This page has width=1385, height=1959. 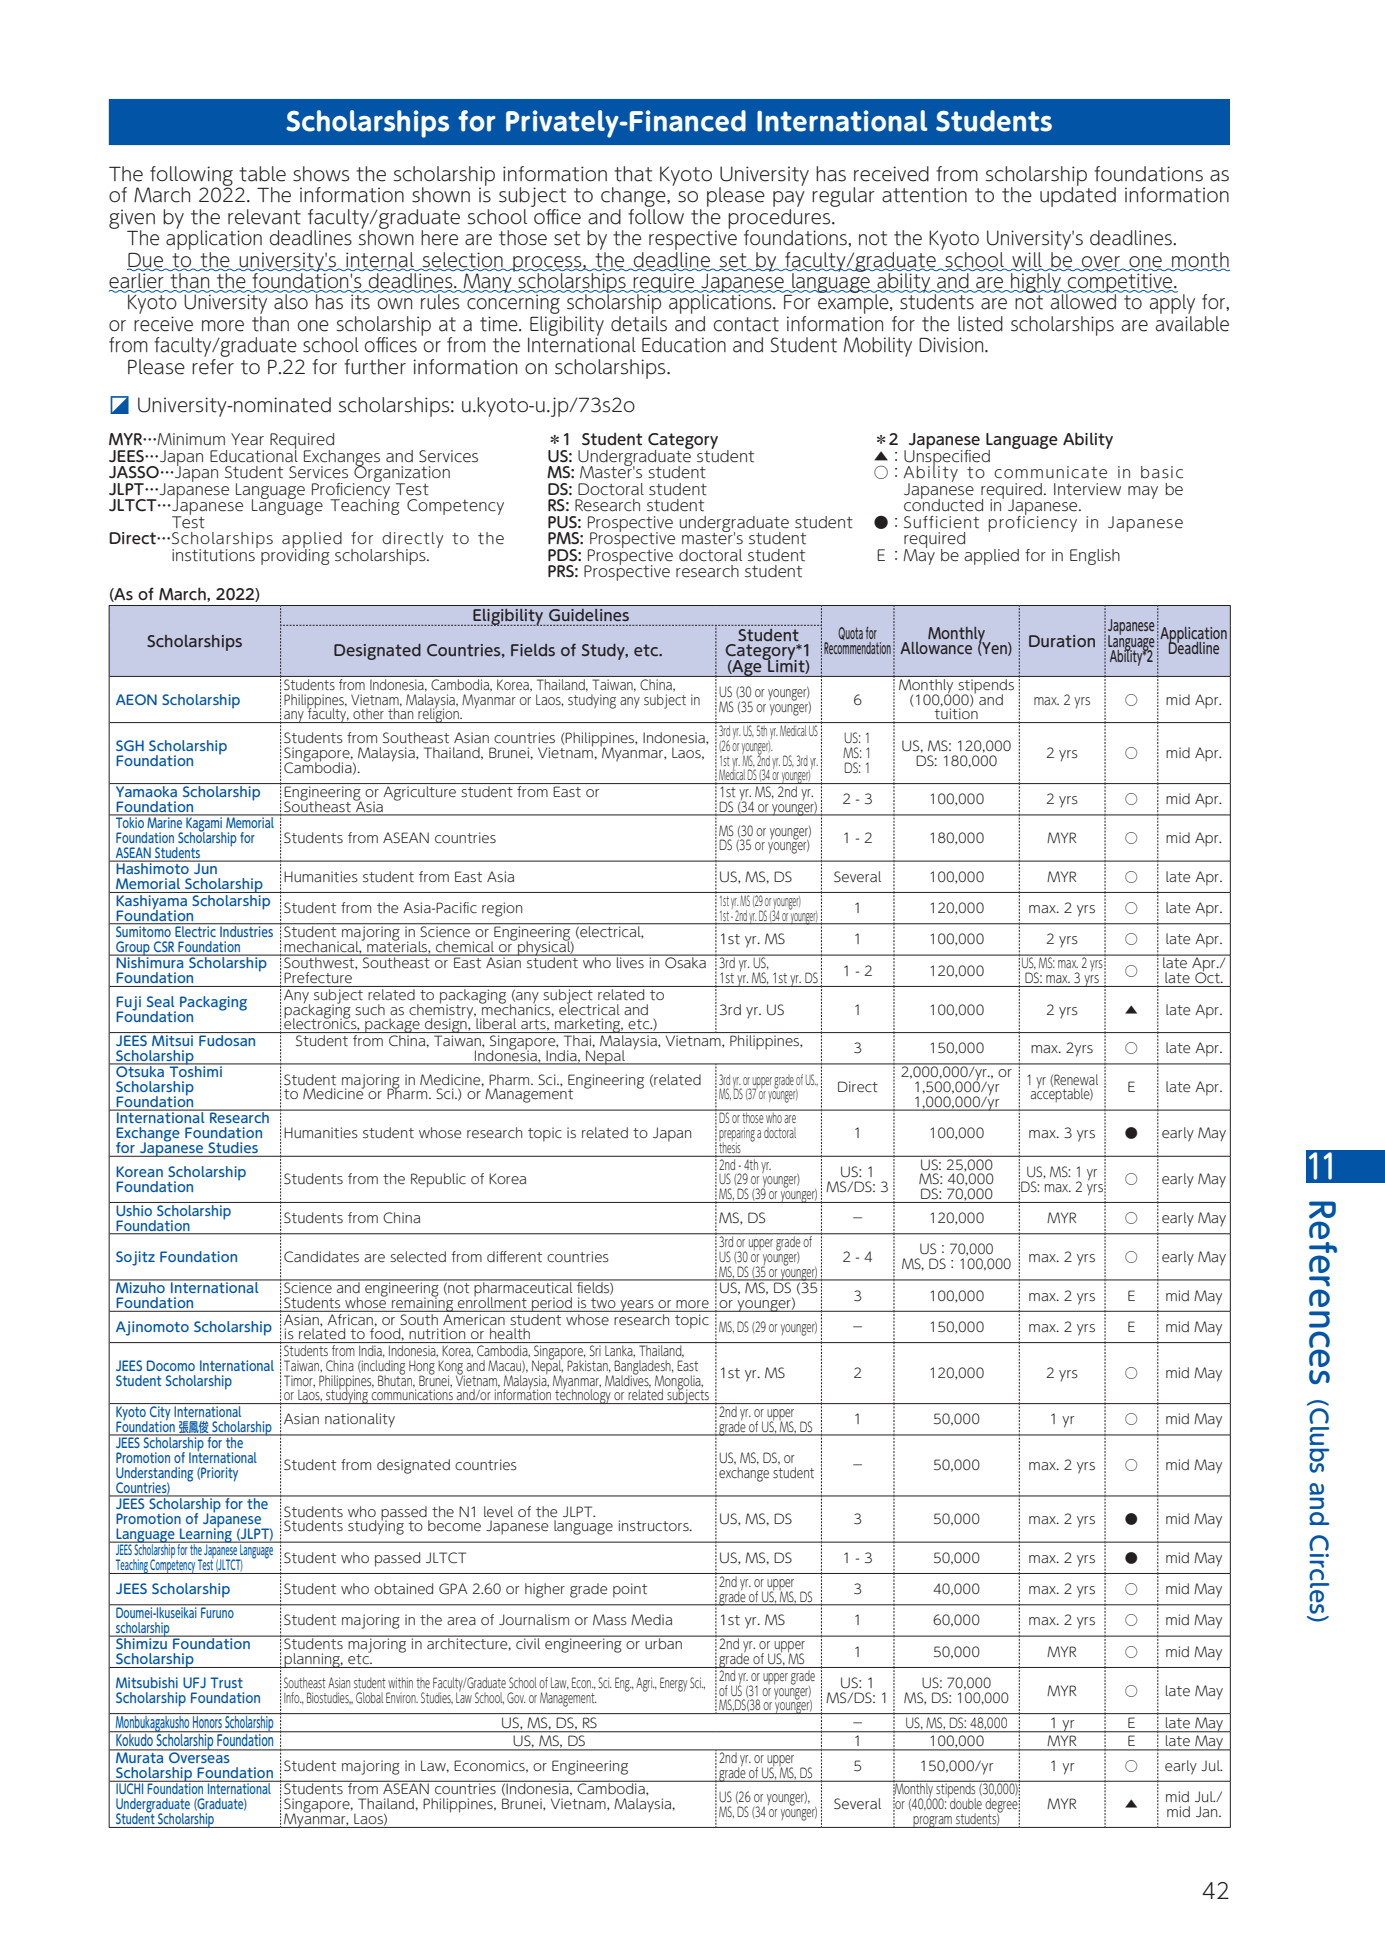 I want to click on instructors, so click(x=655, y=1526).
